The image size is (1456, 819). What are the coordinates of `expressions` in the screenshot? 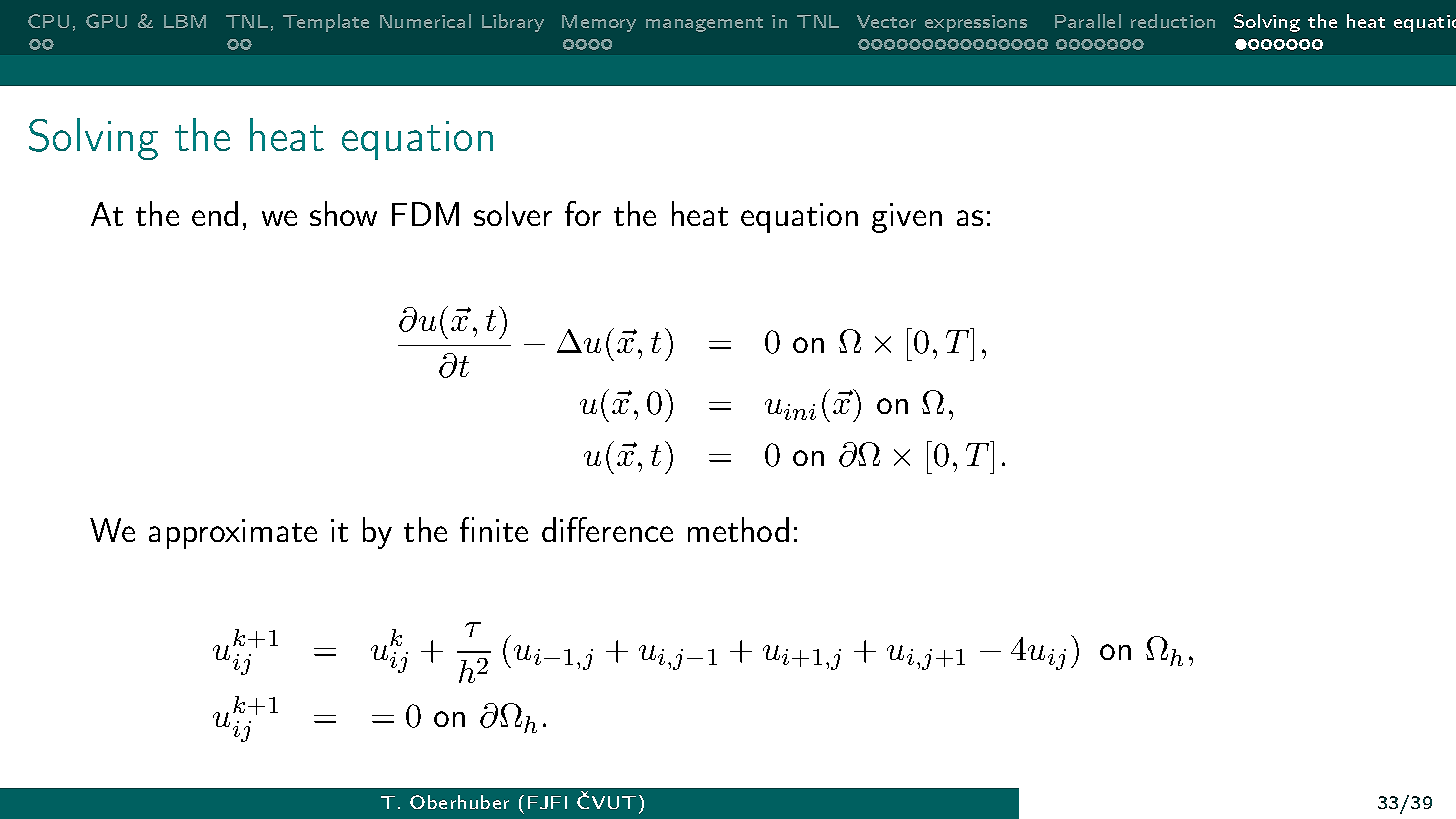 It's located at (976, 23).
